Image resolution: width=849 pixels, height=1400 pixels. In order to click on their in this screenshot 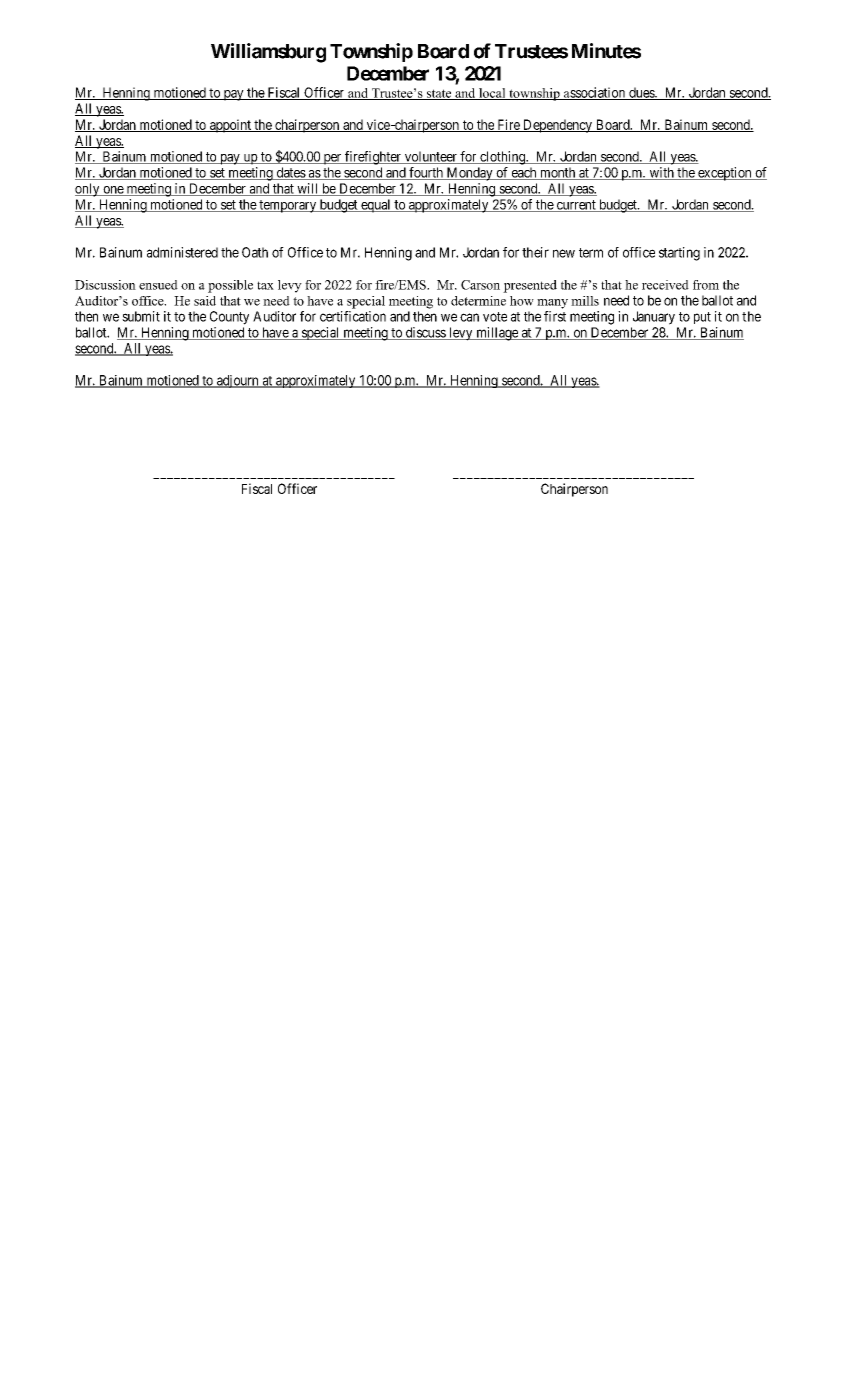, I will do `click(535, 252)`.
